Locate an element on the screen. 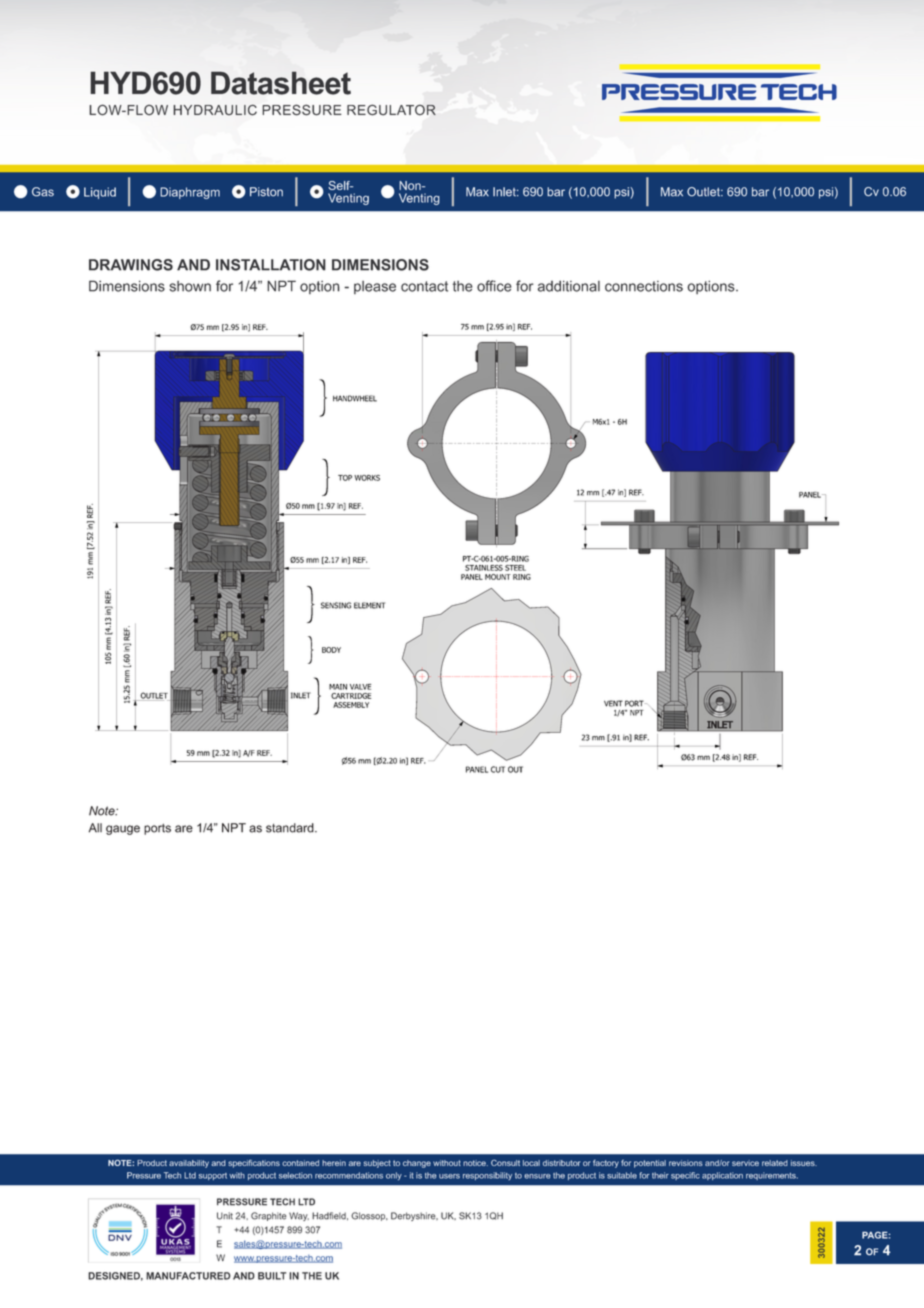 This screenshot has height=1308, width=924. MANUFACTURED is located at coordinates (188, 1276).
